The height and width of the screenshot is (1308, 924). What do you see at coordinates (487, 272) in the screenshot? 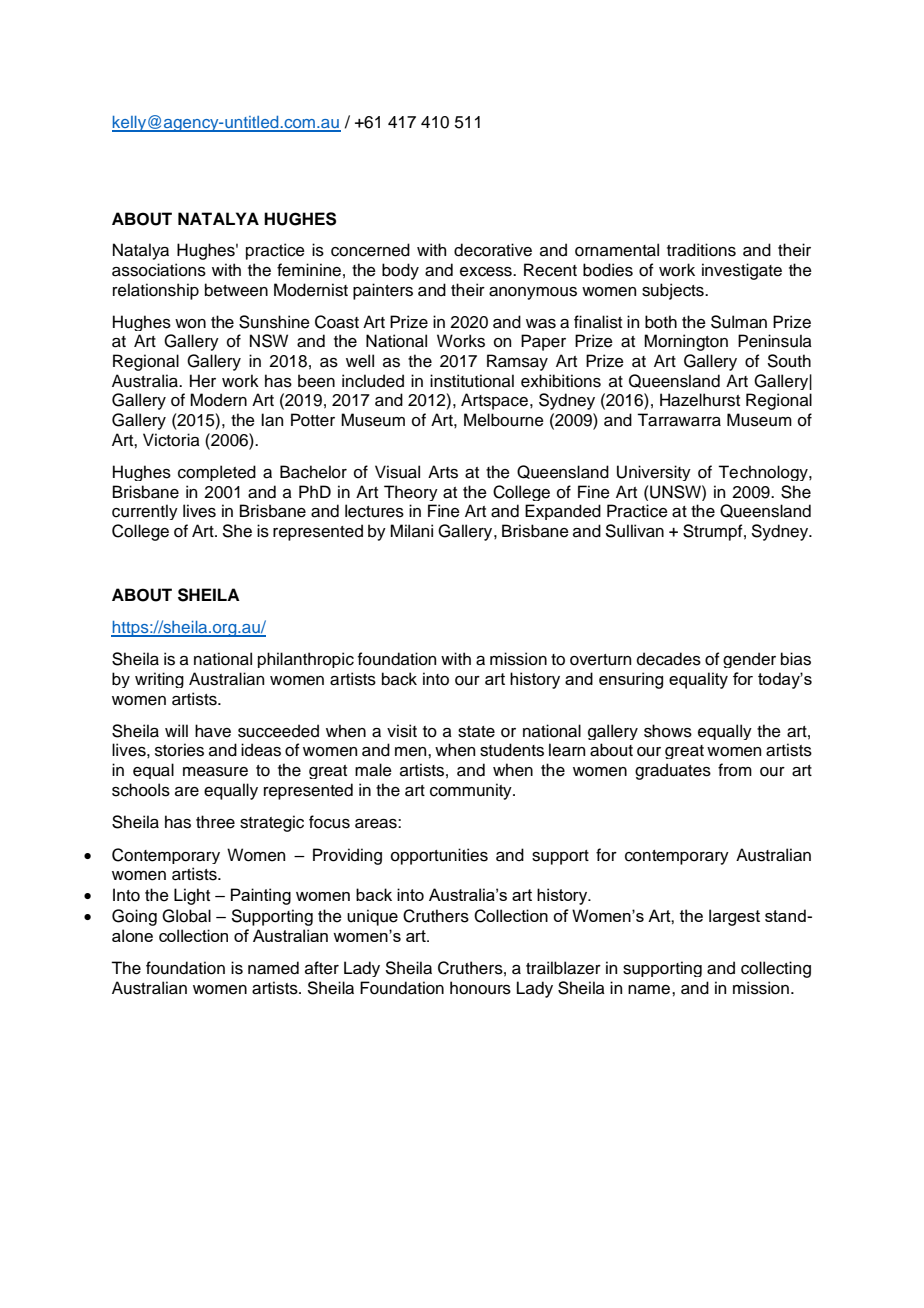
I see `excess` at bounding box center [487, 272].
